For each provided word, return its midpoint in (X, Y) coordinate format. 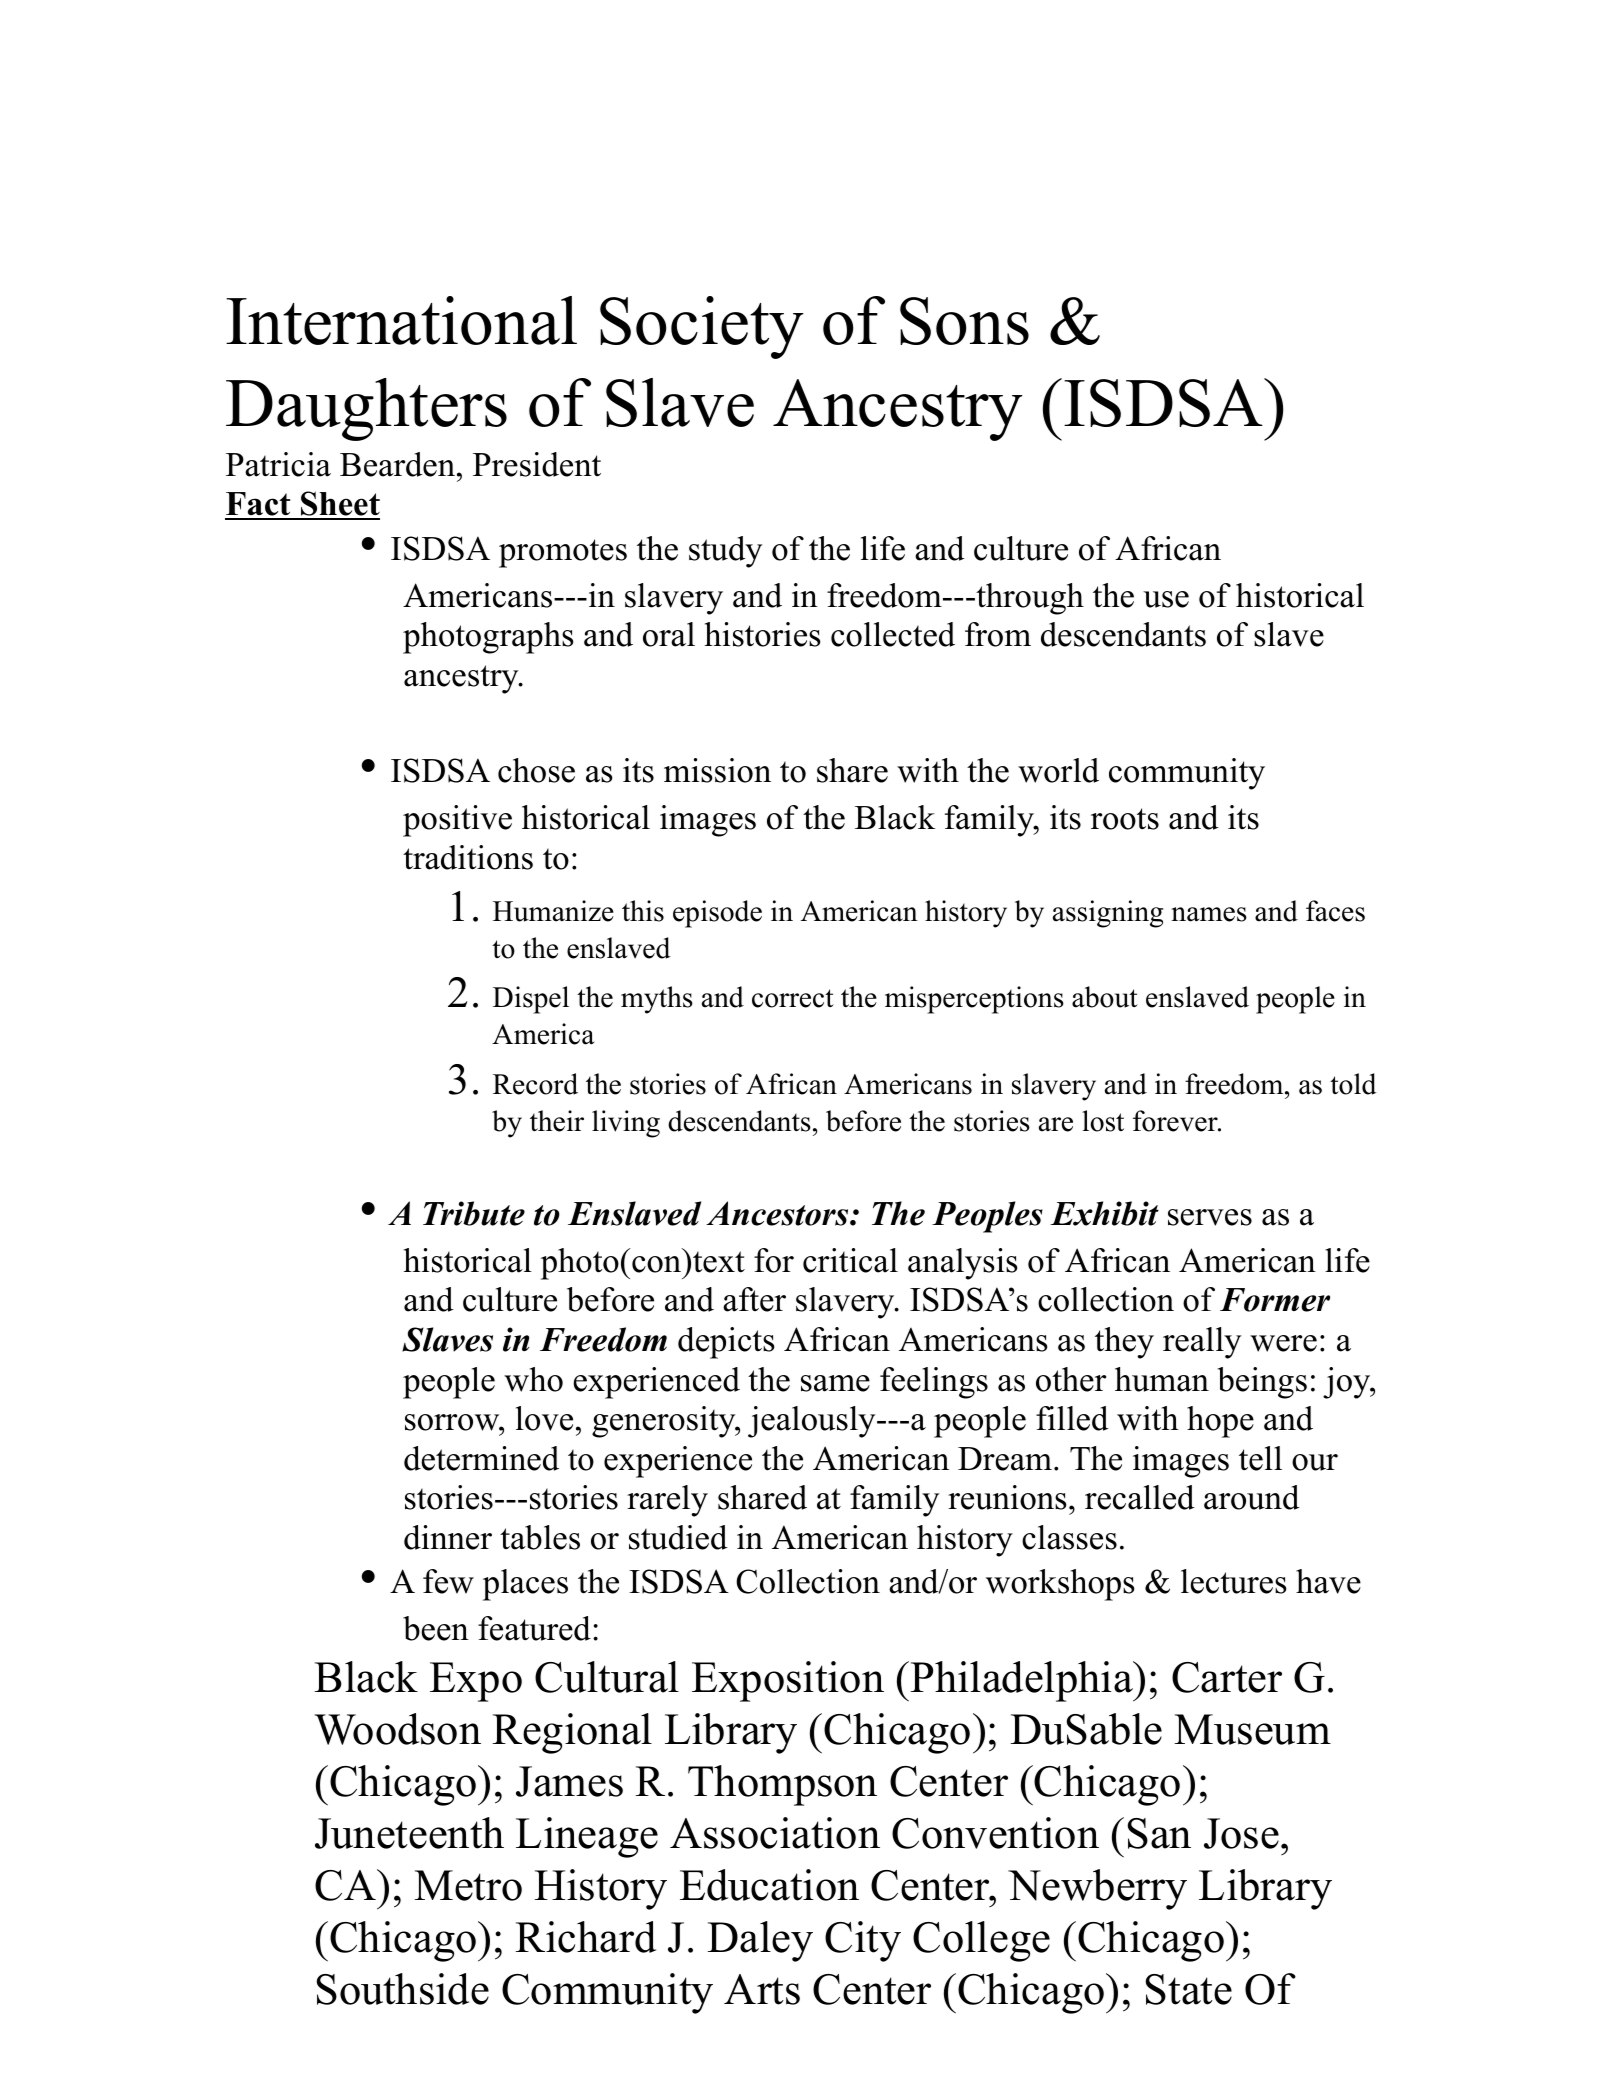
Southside (402, 1989)
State (1188, 1989)
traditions (468, 857)
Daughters (366, 409)
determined (481, 1458)
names (1209, 914)
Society (702, 327)
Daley (760, 1941)
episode (717, 914)
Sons (964, 321)
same (835, 1383)
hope (1220, 1422)
